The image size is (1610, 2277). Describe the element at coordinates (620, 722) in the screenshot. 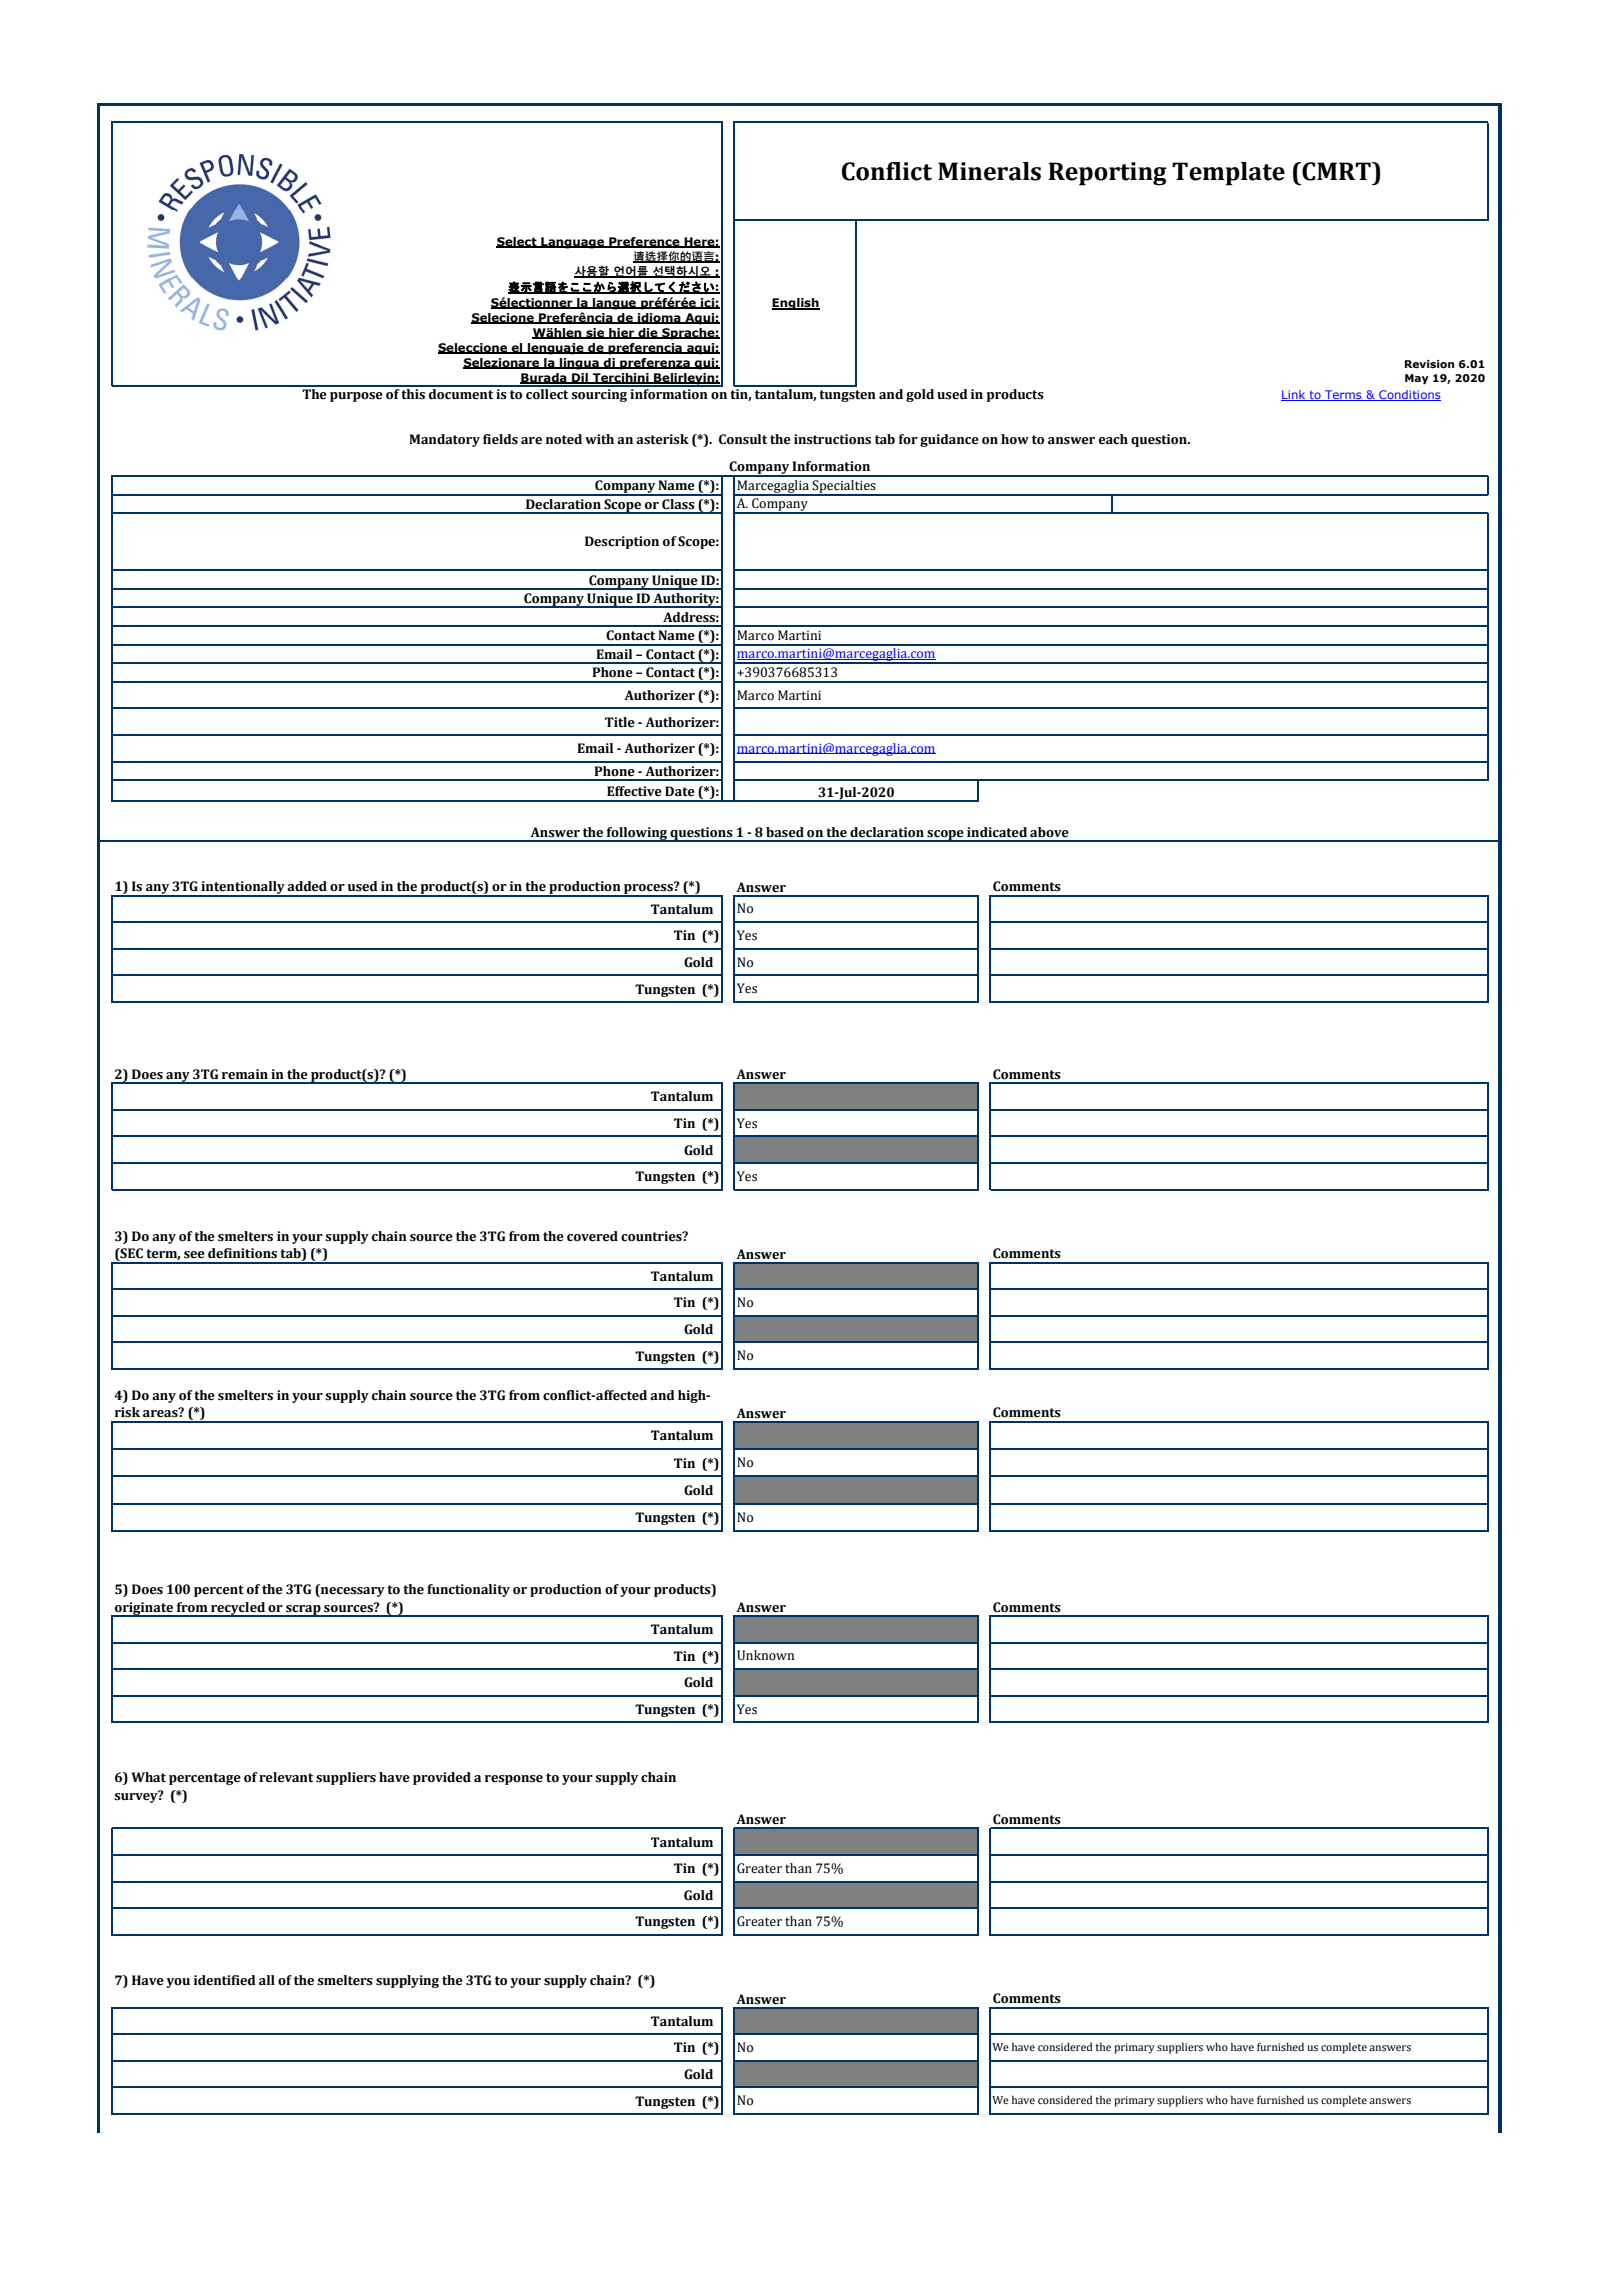

I see `Title` at that location.
